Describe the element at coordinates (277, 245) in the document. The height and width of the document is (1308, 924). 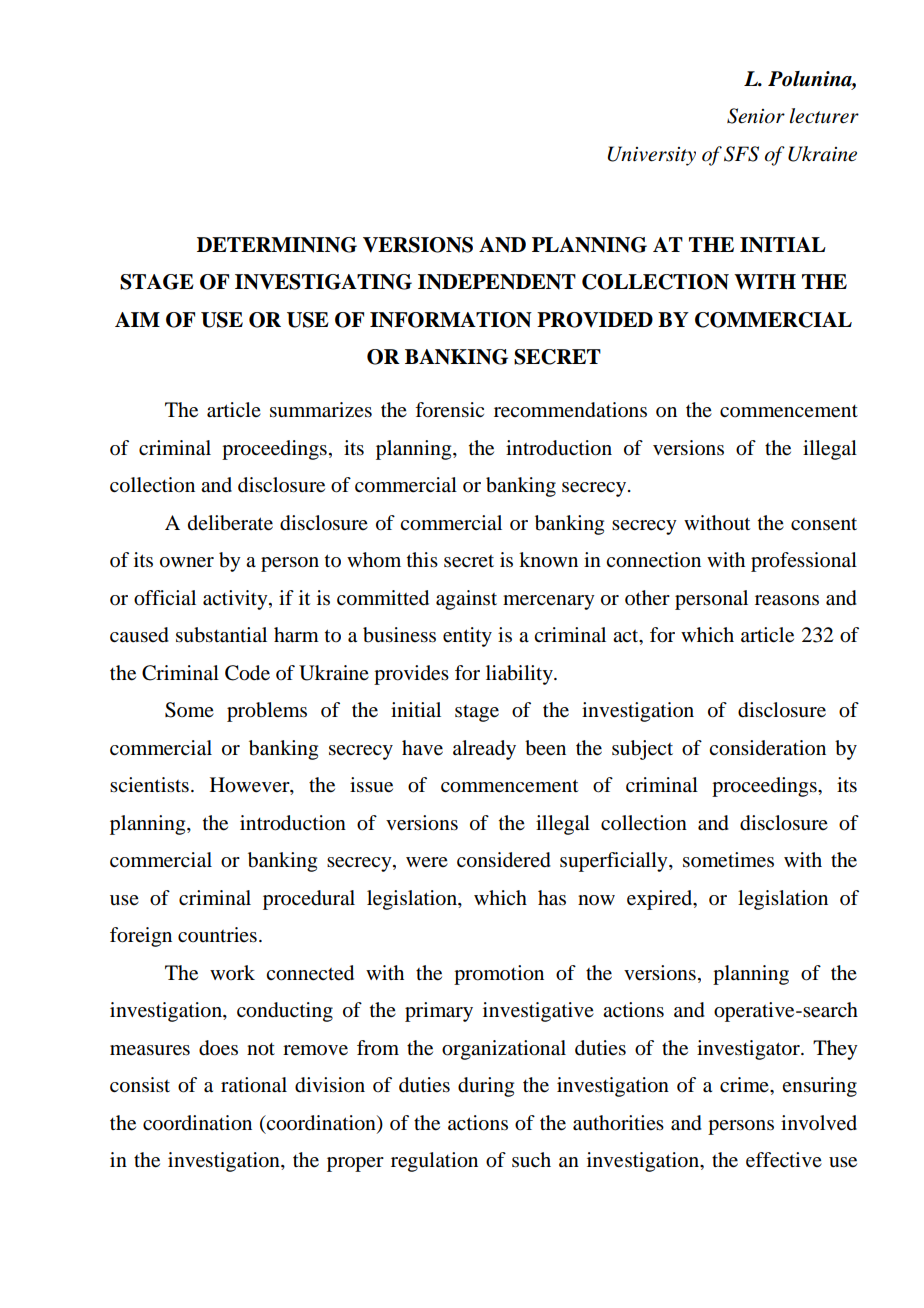
I see `DETERMINING` at that location.
